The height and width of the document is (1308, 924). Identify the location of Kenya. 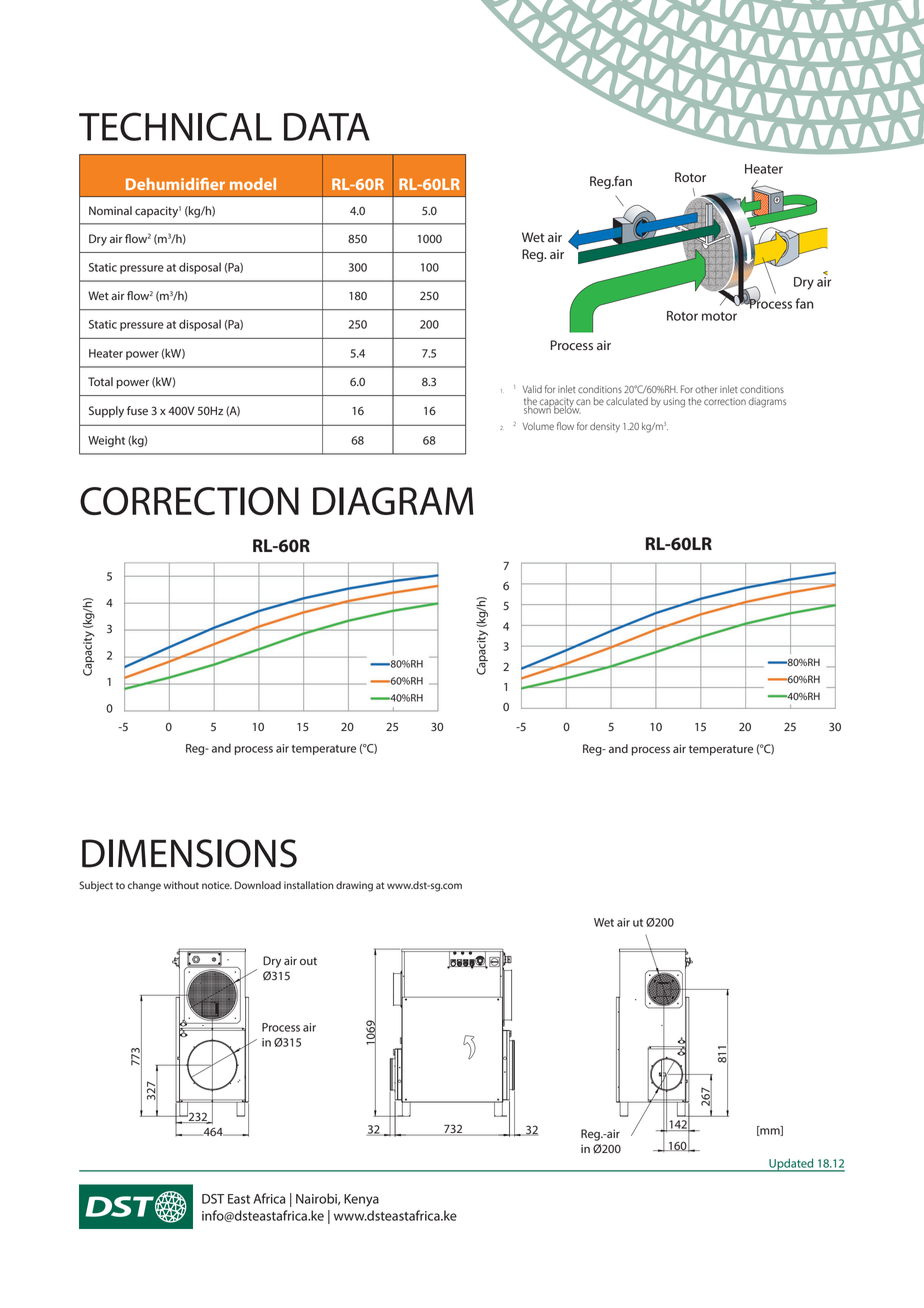
(361, 1200).
